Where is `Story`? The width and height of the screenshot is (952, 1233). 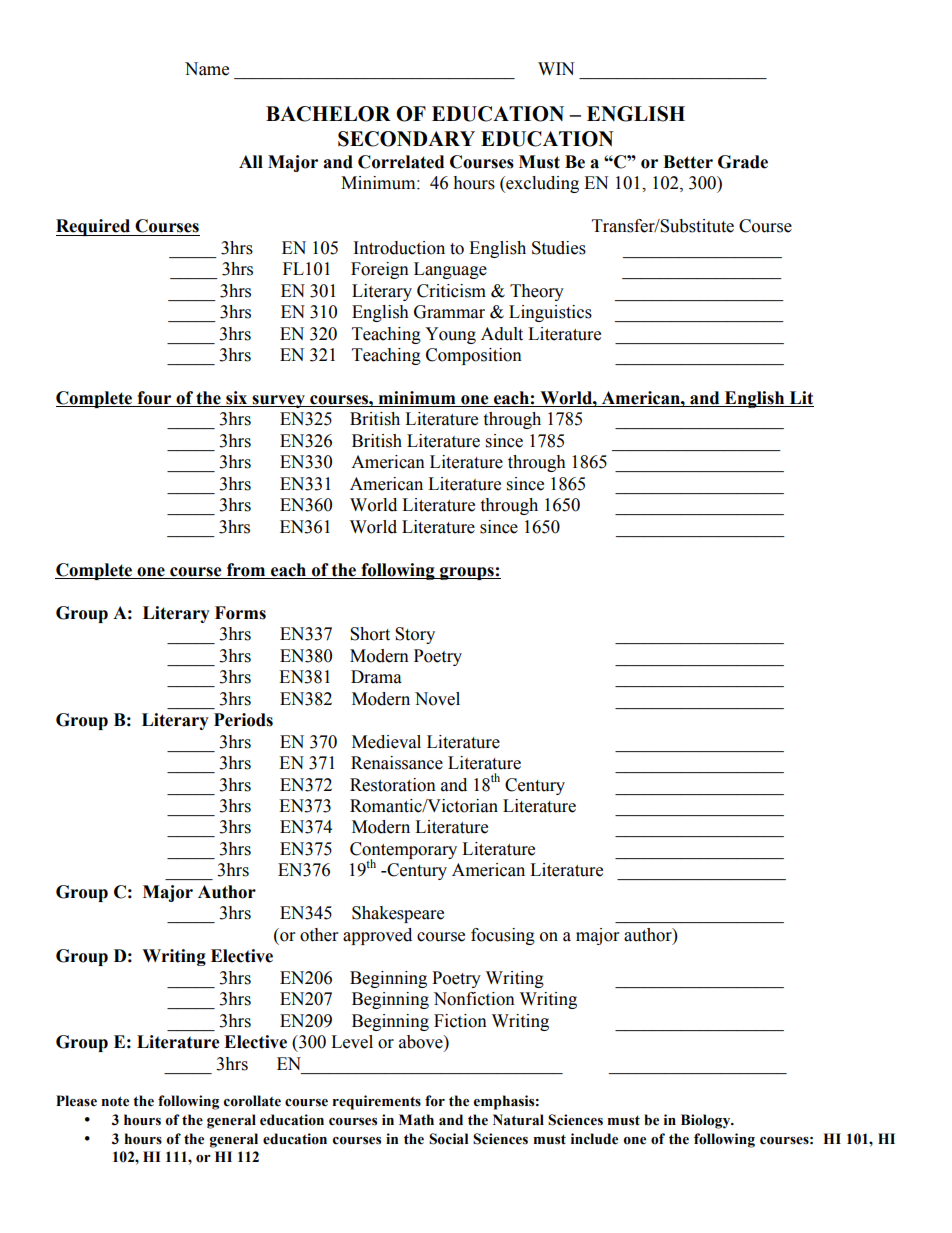
Story is located at coordinates (415, 635).
